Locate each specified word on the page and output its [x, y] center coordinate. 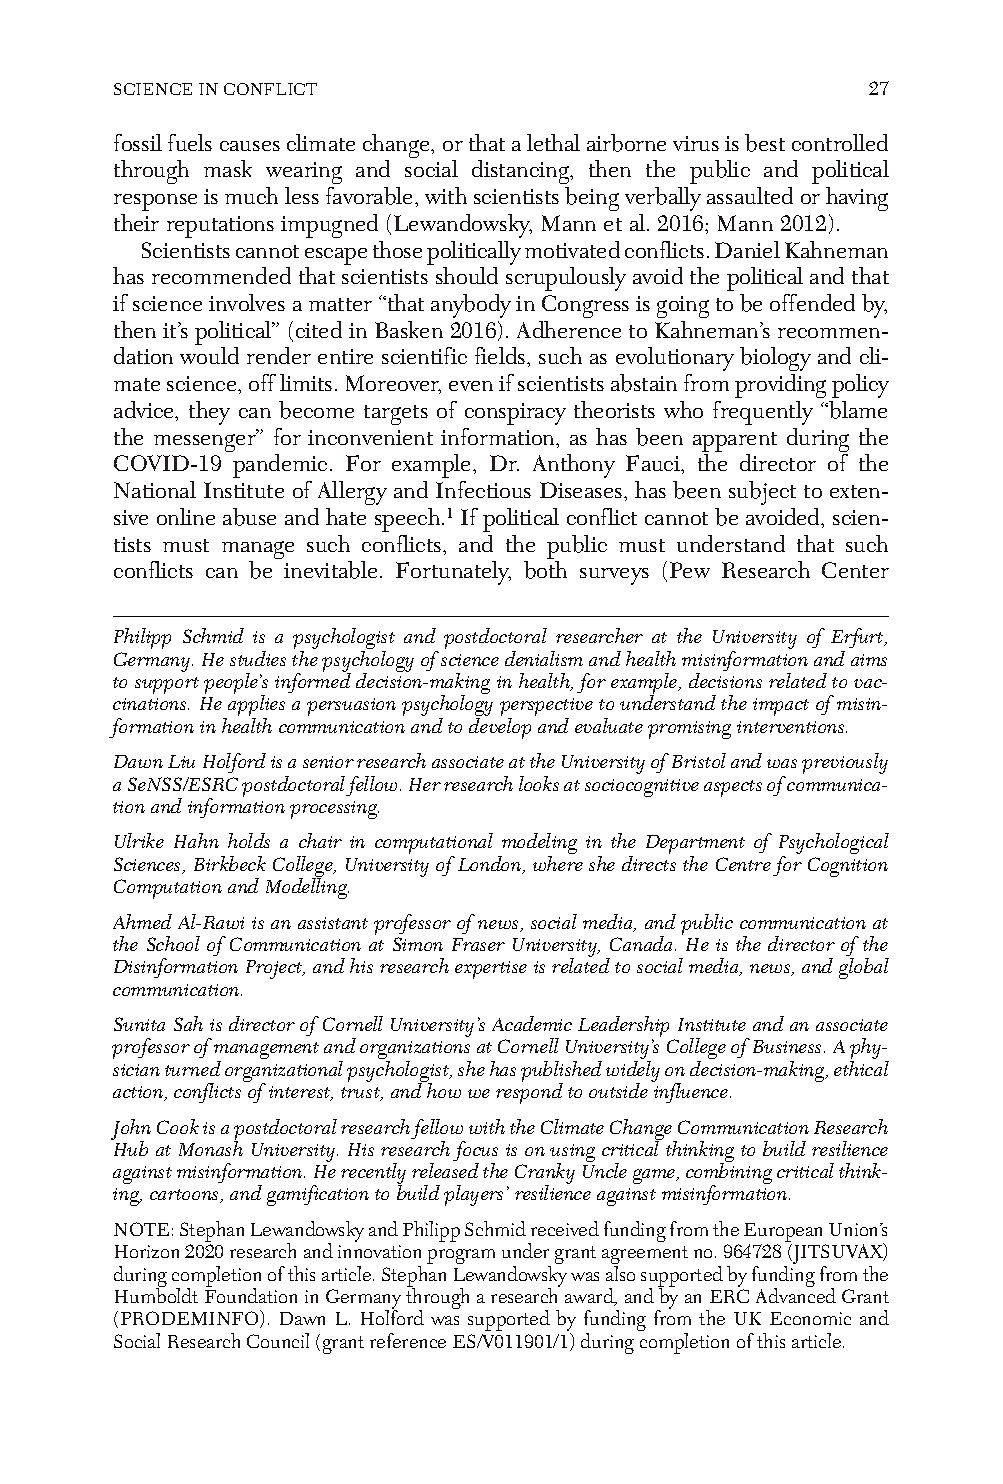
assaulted [750, 195]
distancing [522, 172]
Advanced [796, 1294]
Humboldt [156, 1294]
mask [228, 168]
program [461, 1256]
